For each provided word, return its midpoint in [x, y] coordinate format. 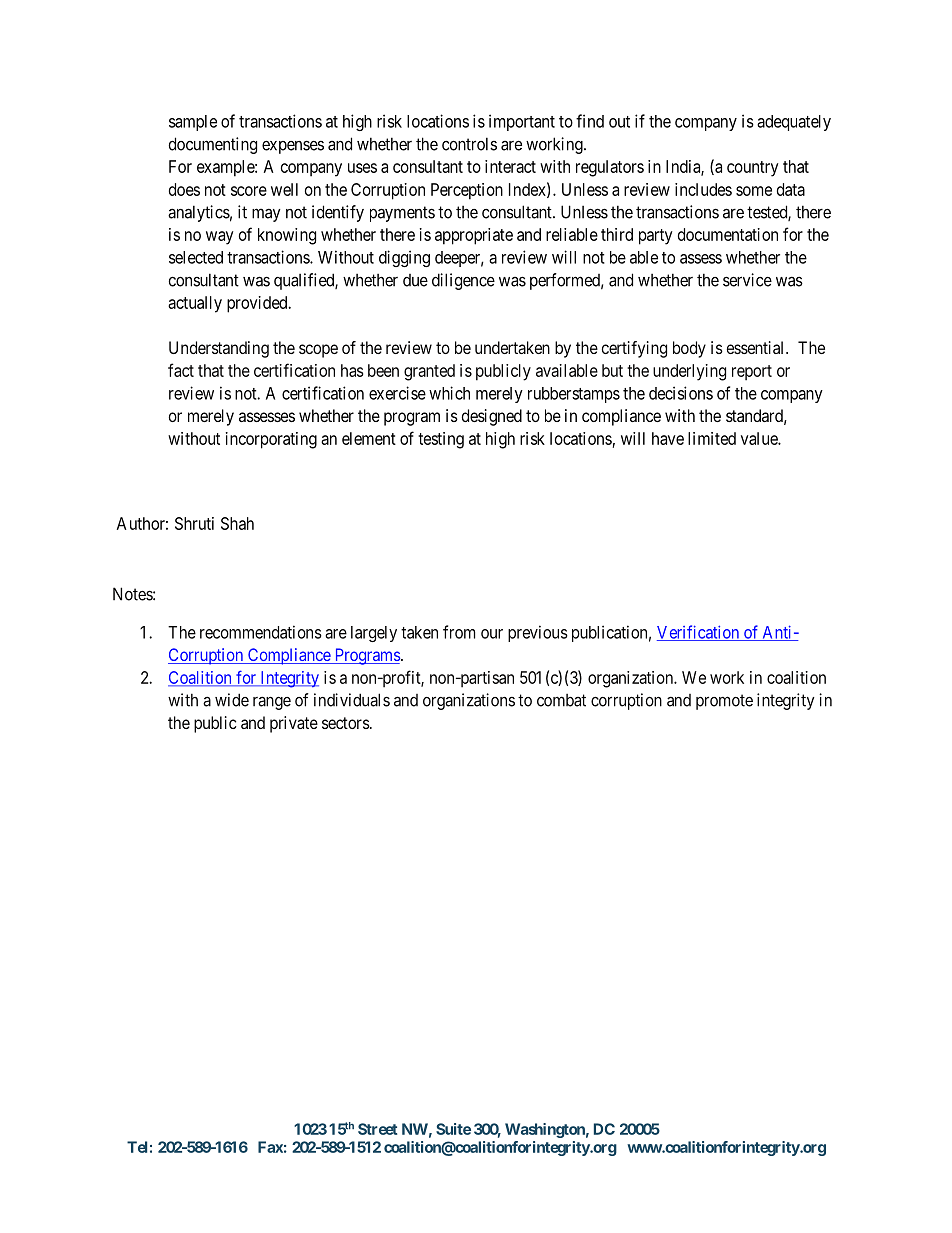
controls [469, 144]
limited [712, 438]
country [753, 169]
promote [724, 702]
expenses [293, 147]
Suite [453, 1129]
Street [377, 1129]
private [294, 724]
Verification [699, 633]
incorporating [271, 440]
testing [441, 440]
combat [561, 700]
